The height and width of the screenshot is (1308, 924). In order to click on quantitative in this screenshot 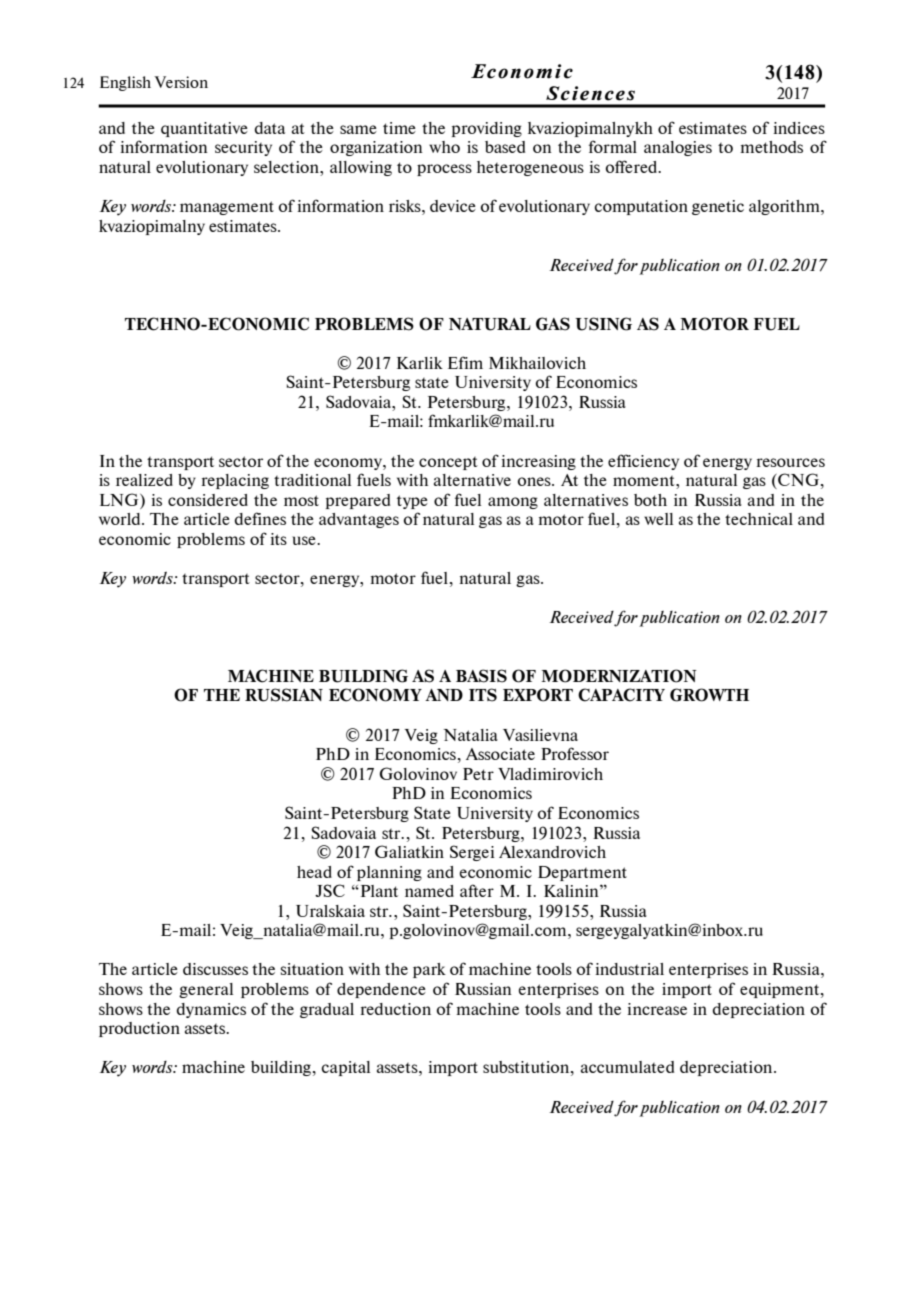, I will do `click(204, 129)`.
